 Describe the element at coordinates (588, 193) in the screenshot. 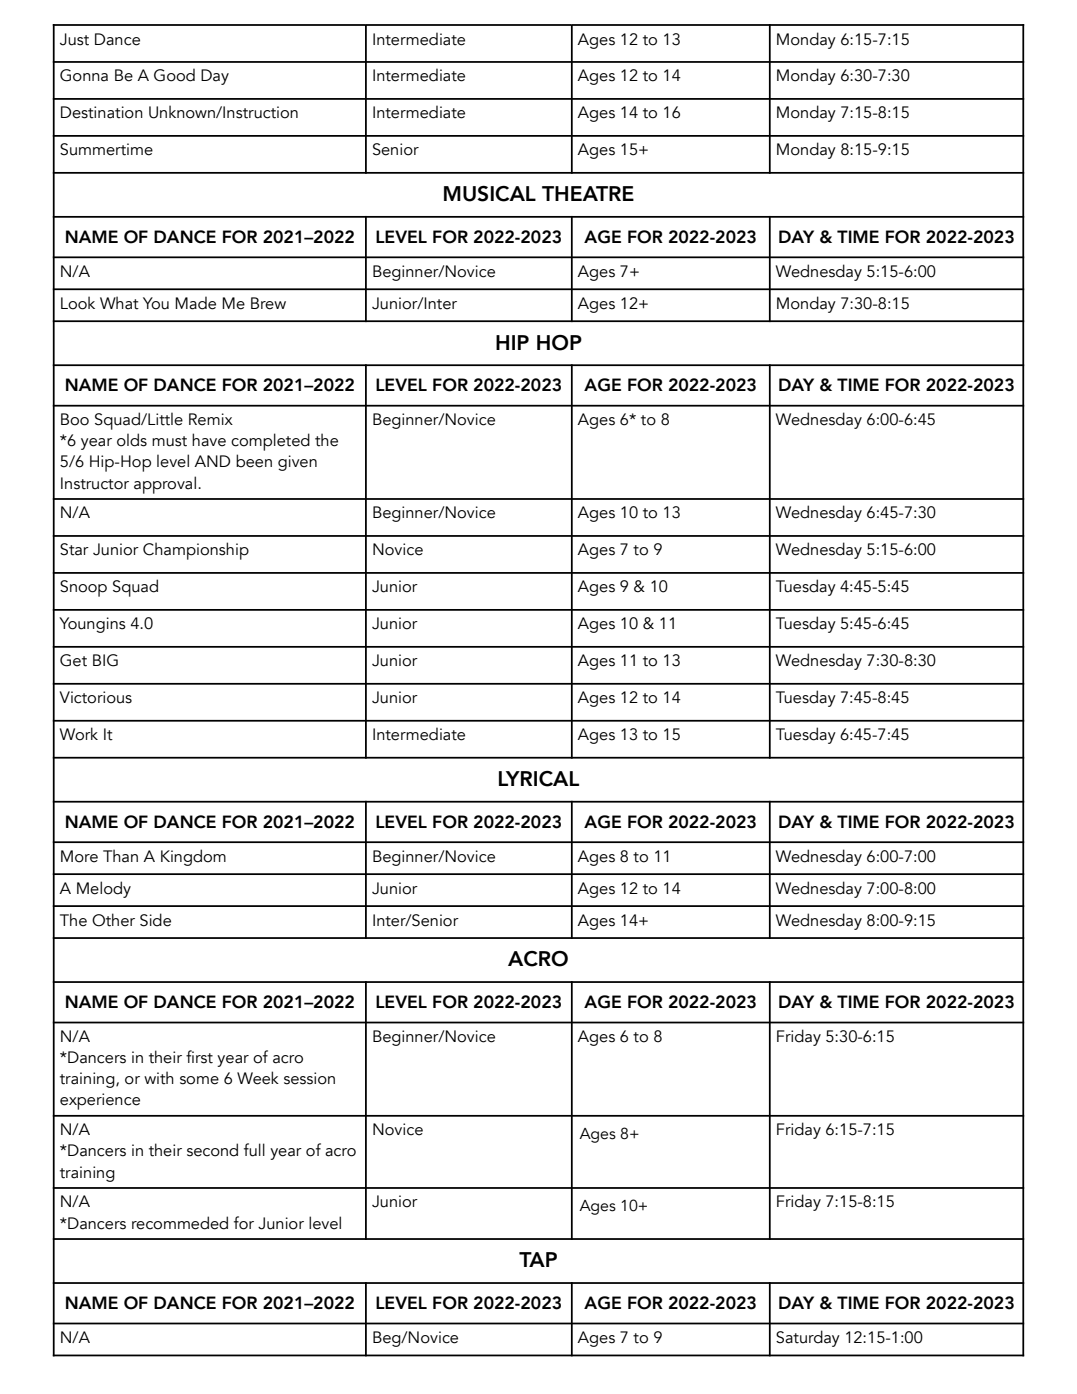

I see `THEATRE` at that location.
